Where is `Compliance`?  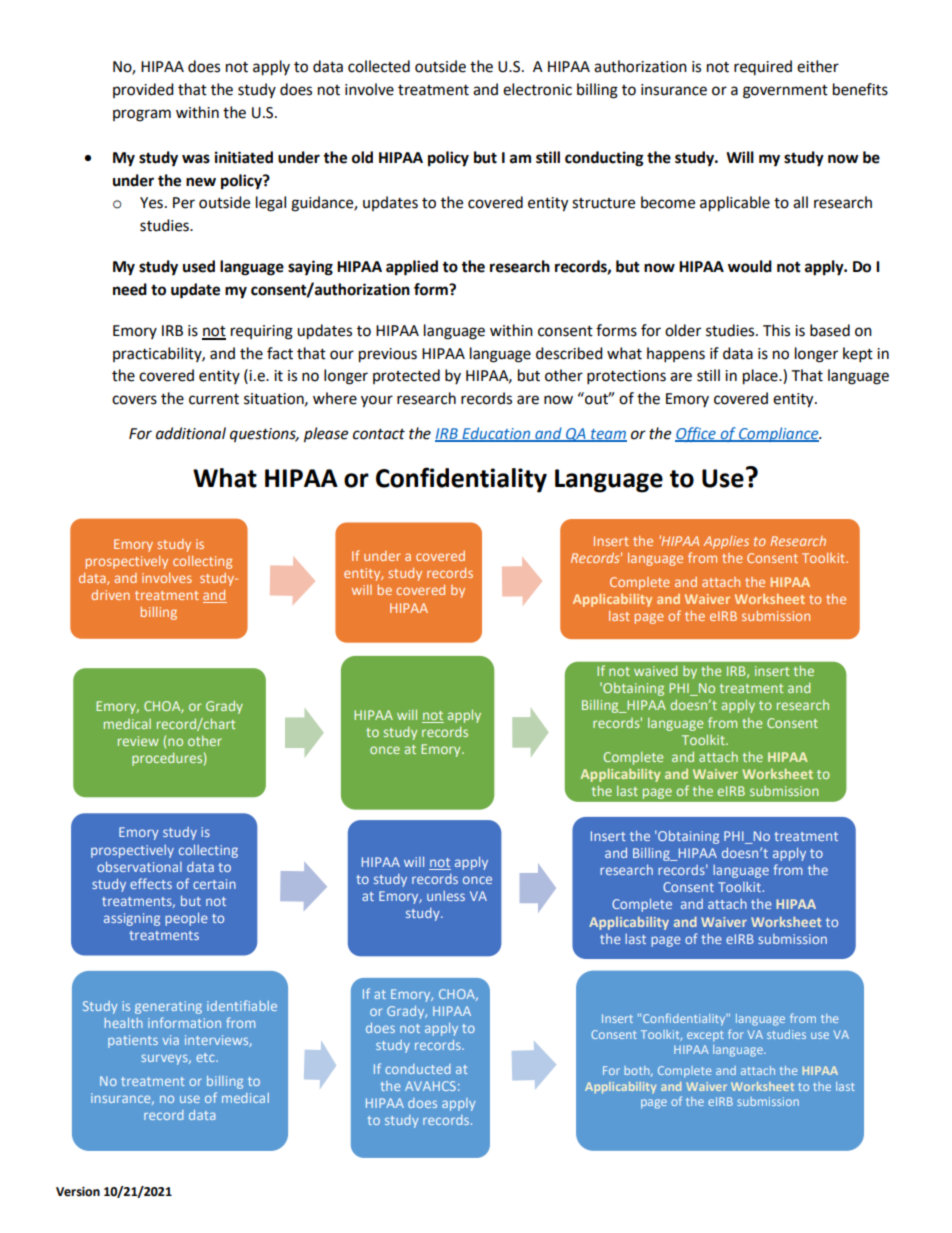 Compliance is located at coordinates (779, 434).
